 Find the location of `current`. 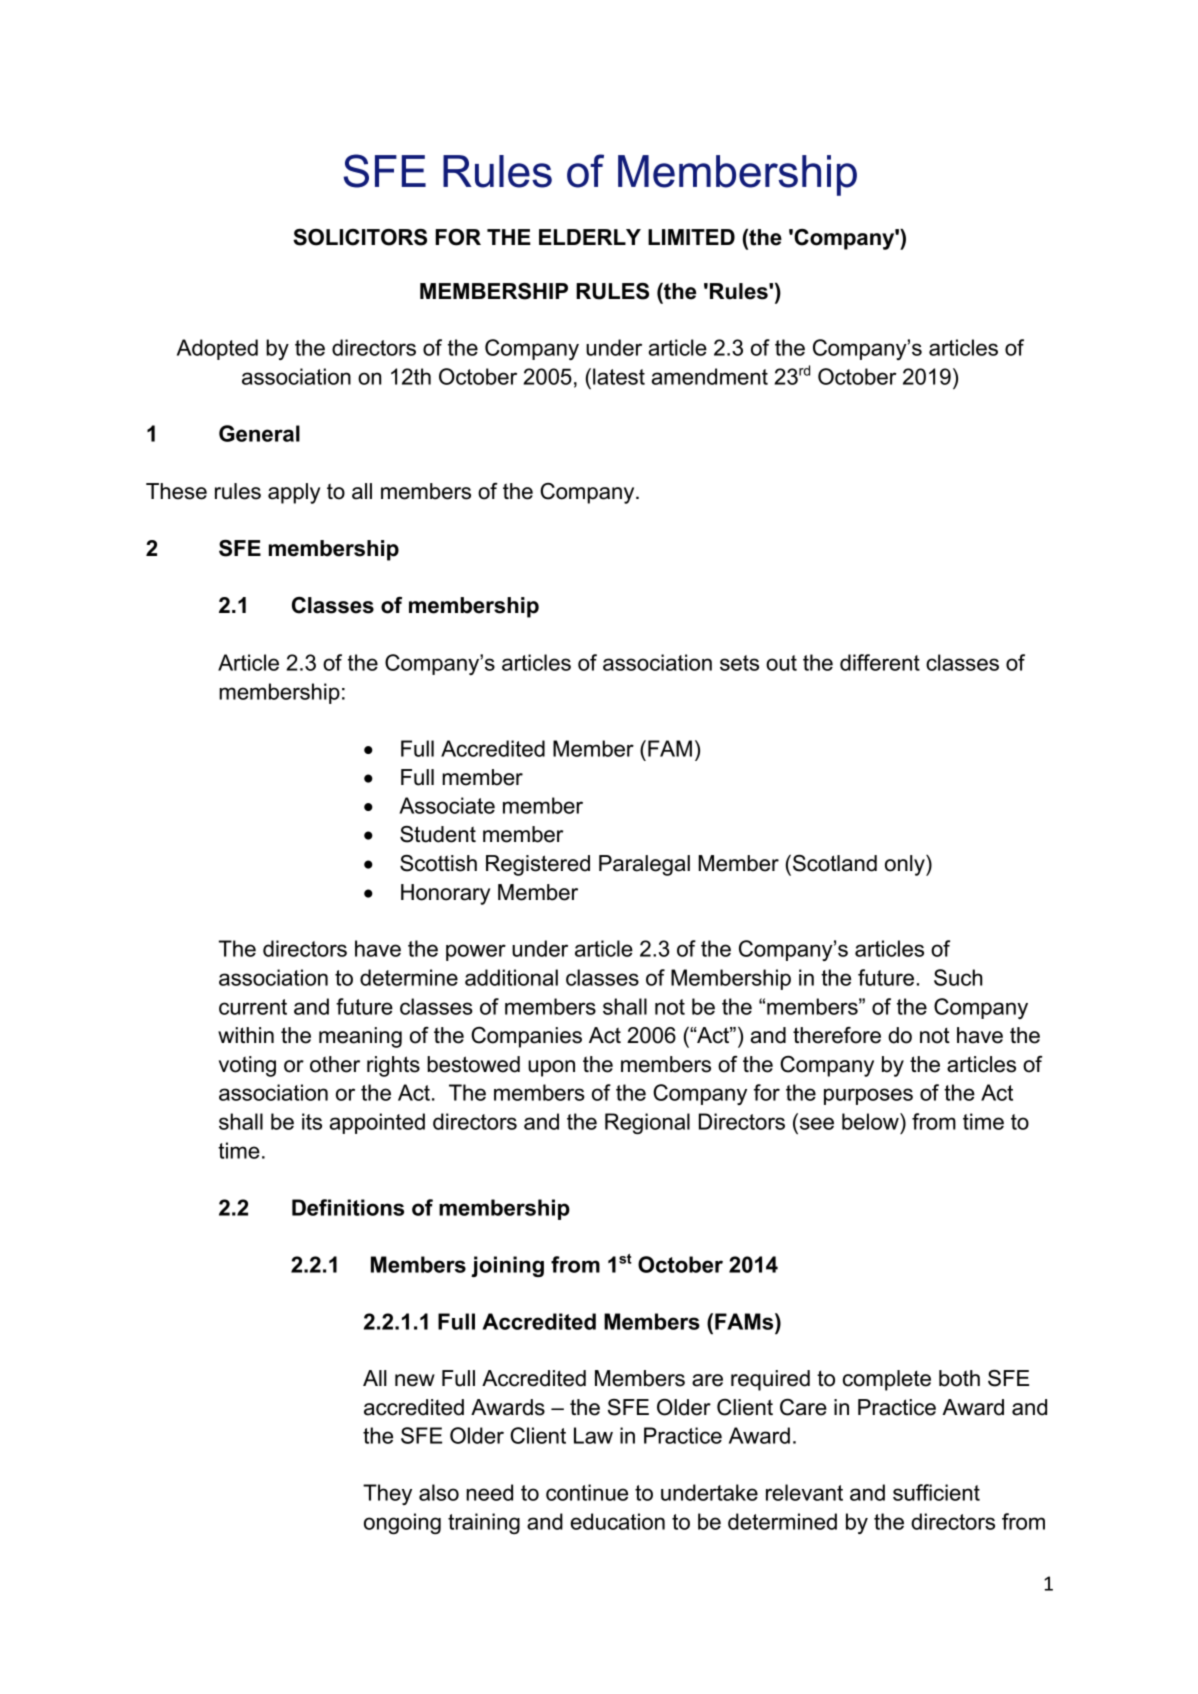

current is located at coordinates (253, 1007).
